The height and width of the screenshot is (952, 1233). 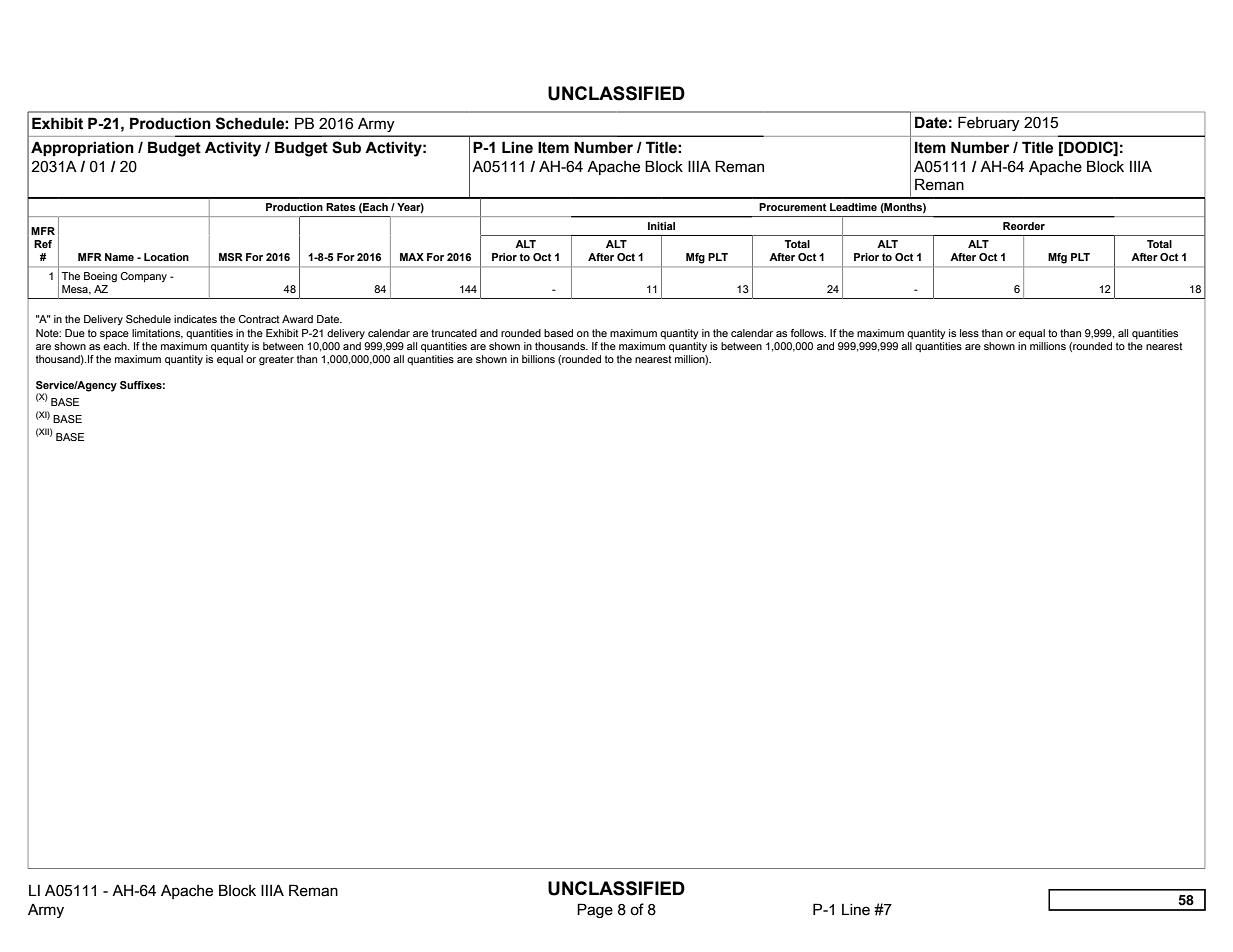 What do you see at coordinates (989, 123) in the screenshot?
I see `February` at bounding box center [989, 123].
